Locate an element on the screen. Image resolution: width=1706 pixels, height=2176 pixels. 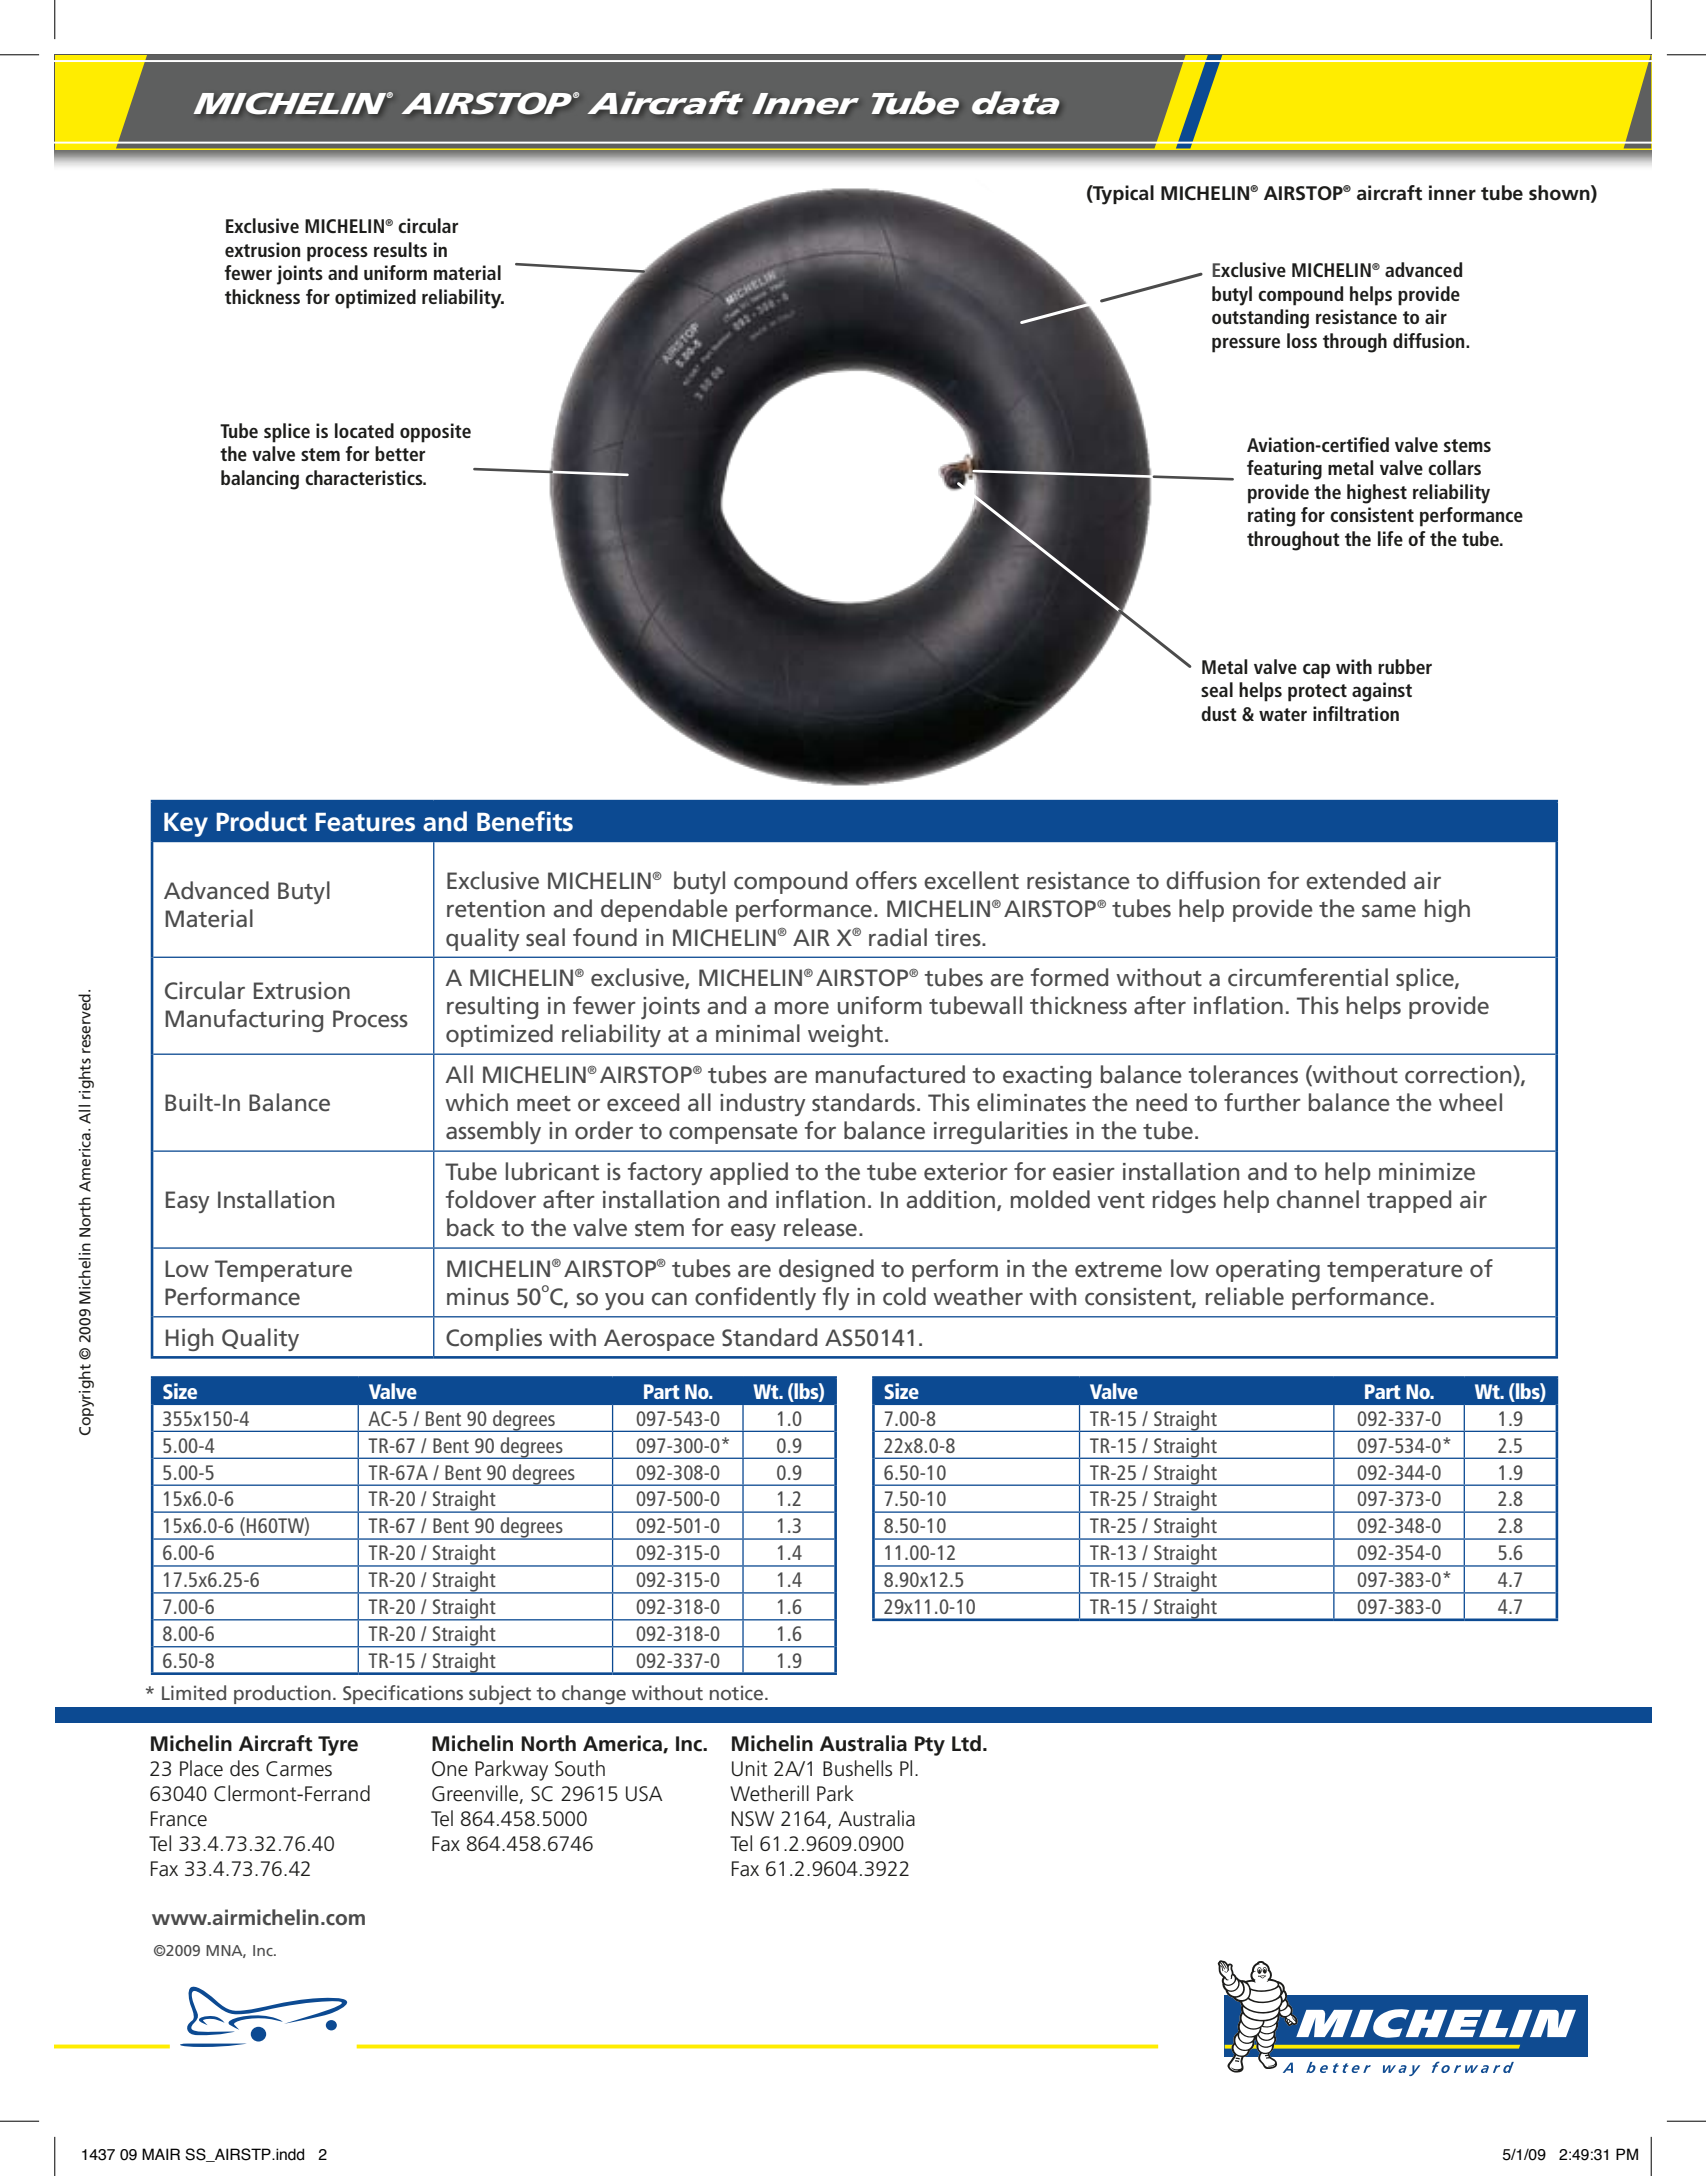
results is located at coordinates (400, 249).
